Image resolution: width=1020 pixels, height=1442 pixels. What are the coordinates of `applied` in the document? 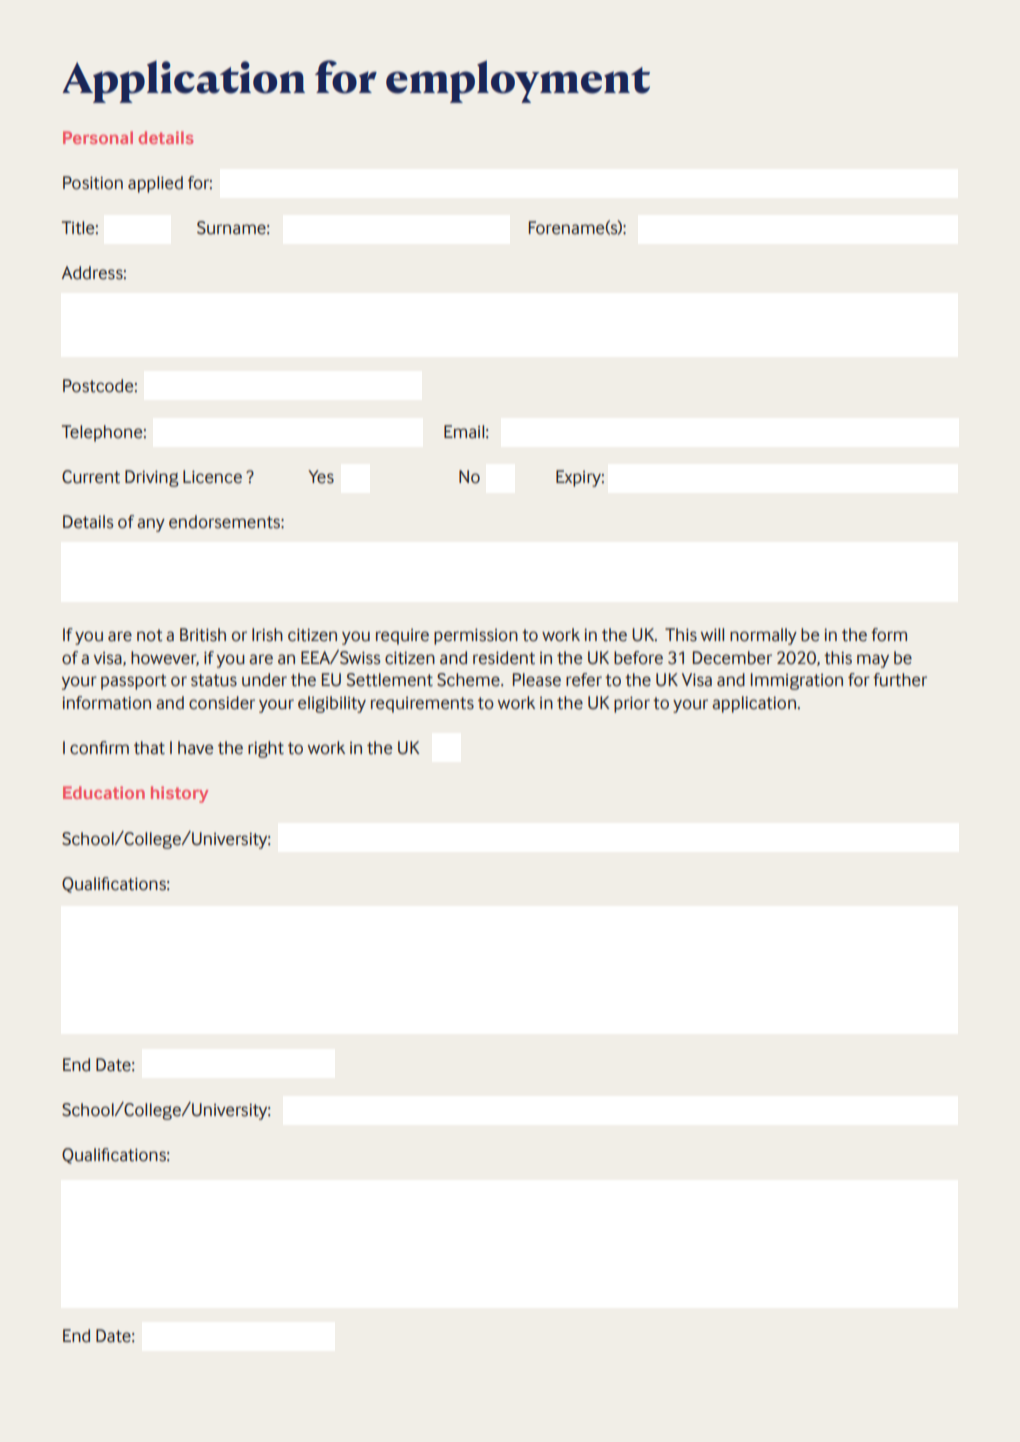 It's located at (155, 184).
